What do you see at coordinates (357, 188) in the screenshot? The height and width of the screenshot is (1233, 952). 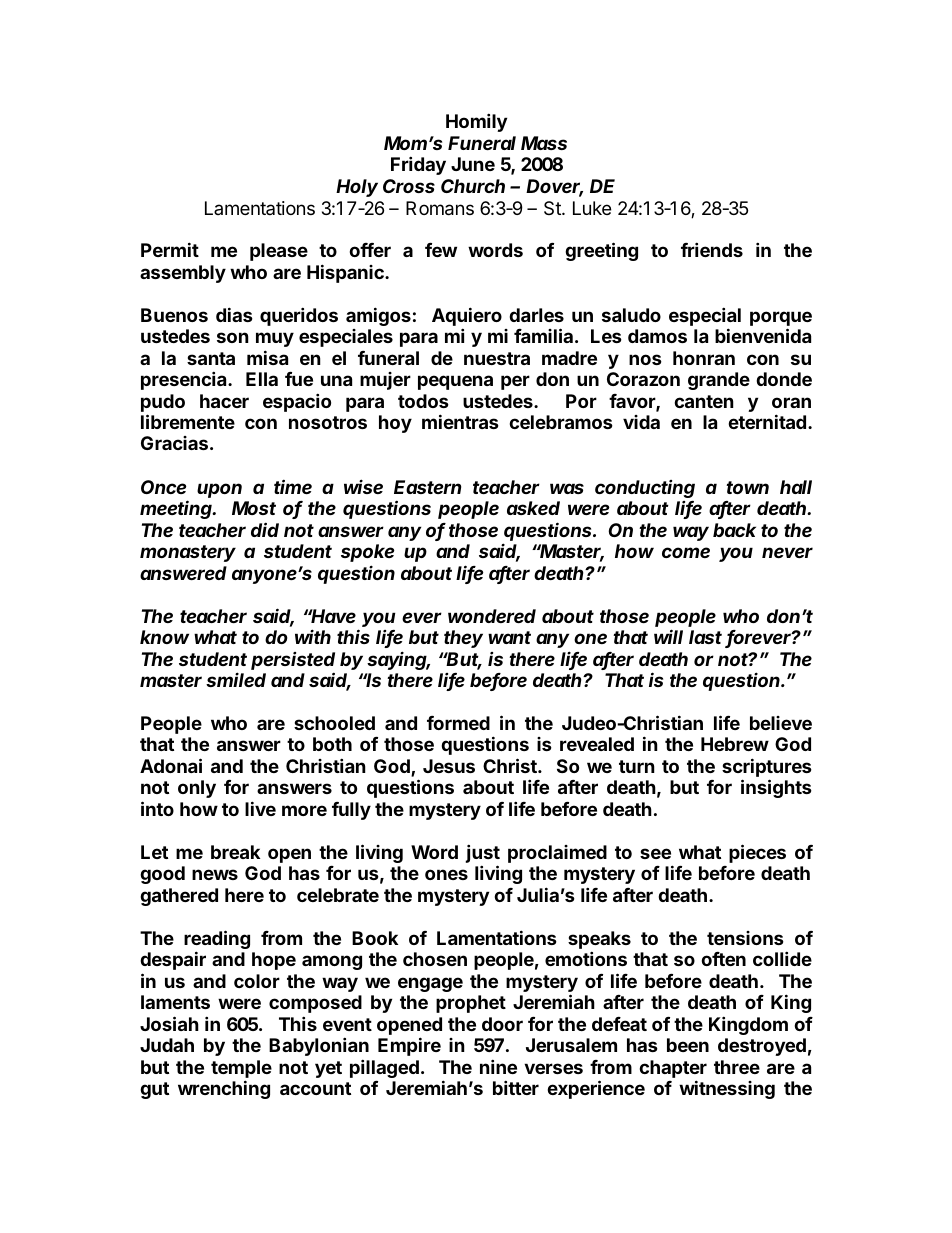 I see `Holy` at bounding box center [357, 188].
